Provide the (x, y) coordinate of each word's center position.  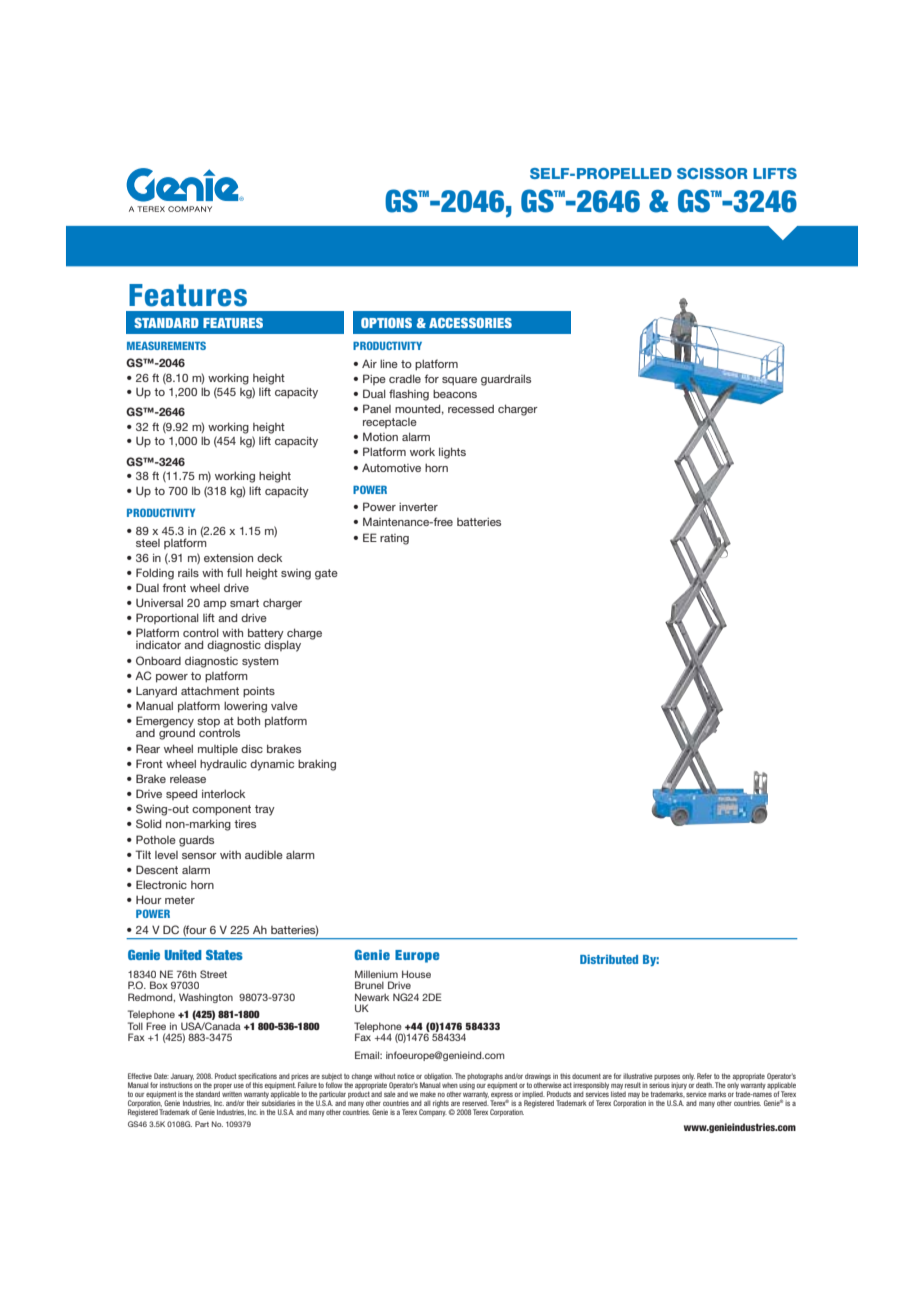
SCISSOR (712, 173)
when (450, 1085)
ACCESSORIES (470, 323)
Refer (704, 1076)
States (224, 955)
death (705, 1085)
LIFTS (775, 173)
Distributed (609, 959)
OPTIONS (386, 323)
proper (223, 1087)
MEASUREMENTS (166, 345)
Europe (417, 956)
